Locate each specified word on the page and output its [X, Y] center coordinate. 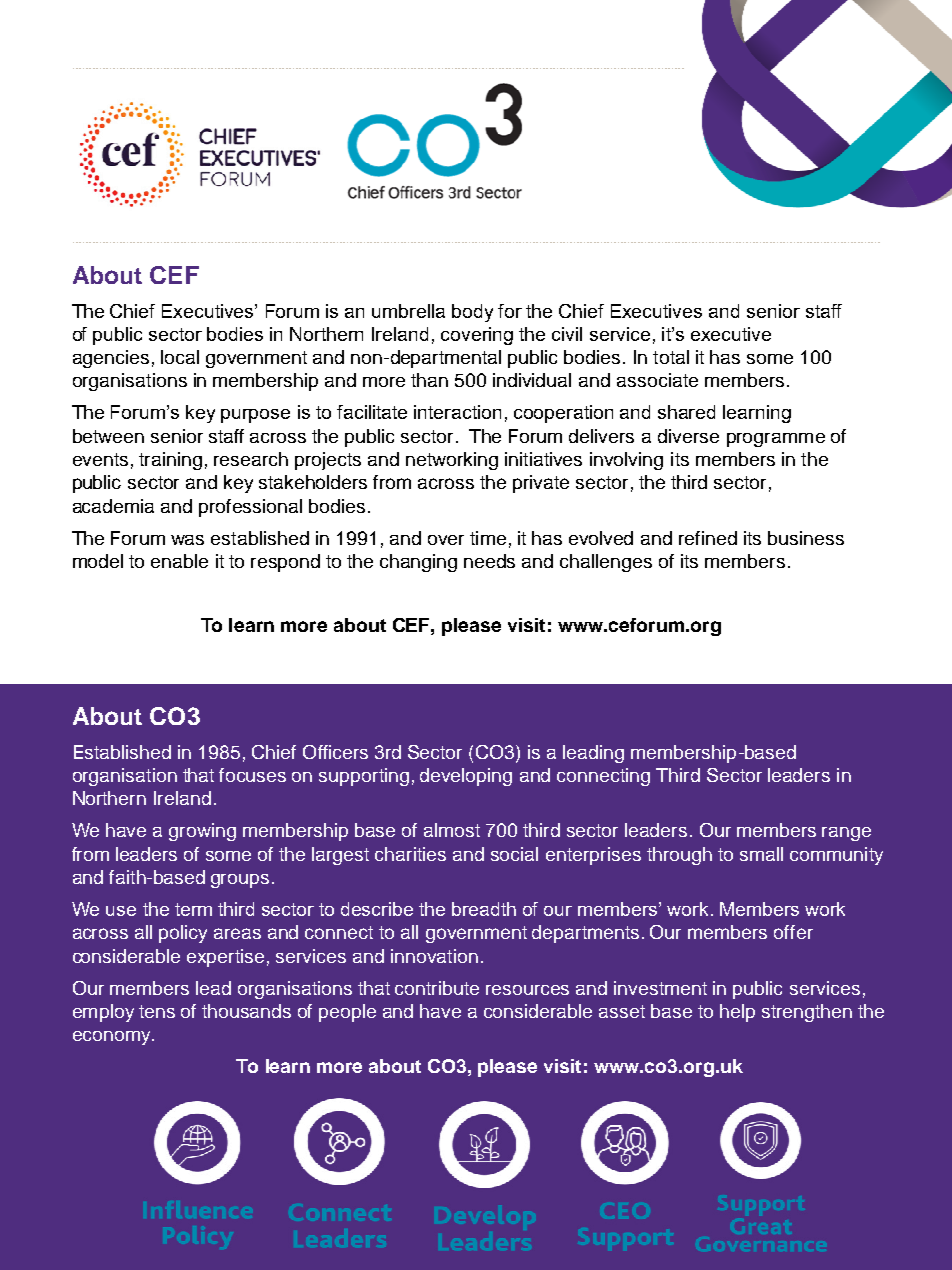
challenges [606, 563]
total [671, 357]
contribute [437, 988]
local [180, 357]
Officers [335, 752]
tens [157, 1011]
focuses [252, 775]
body [472, 313]
